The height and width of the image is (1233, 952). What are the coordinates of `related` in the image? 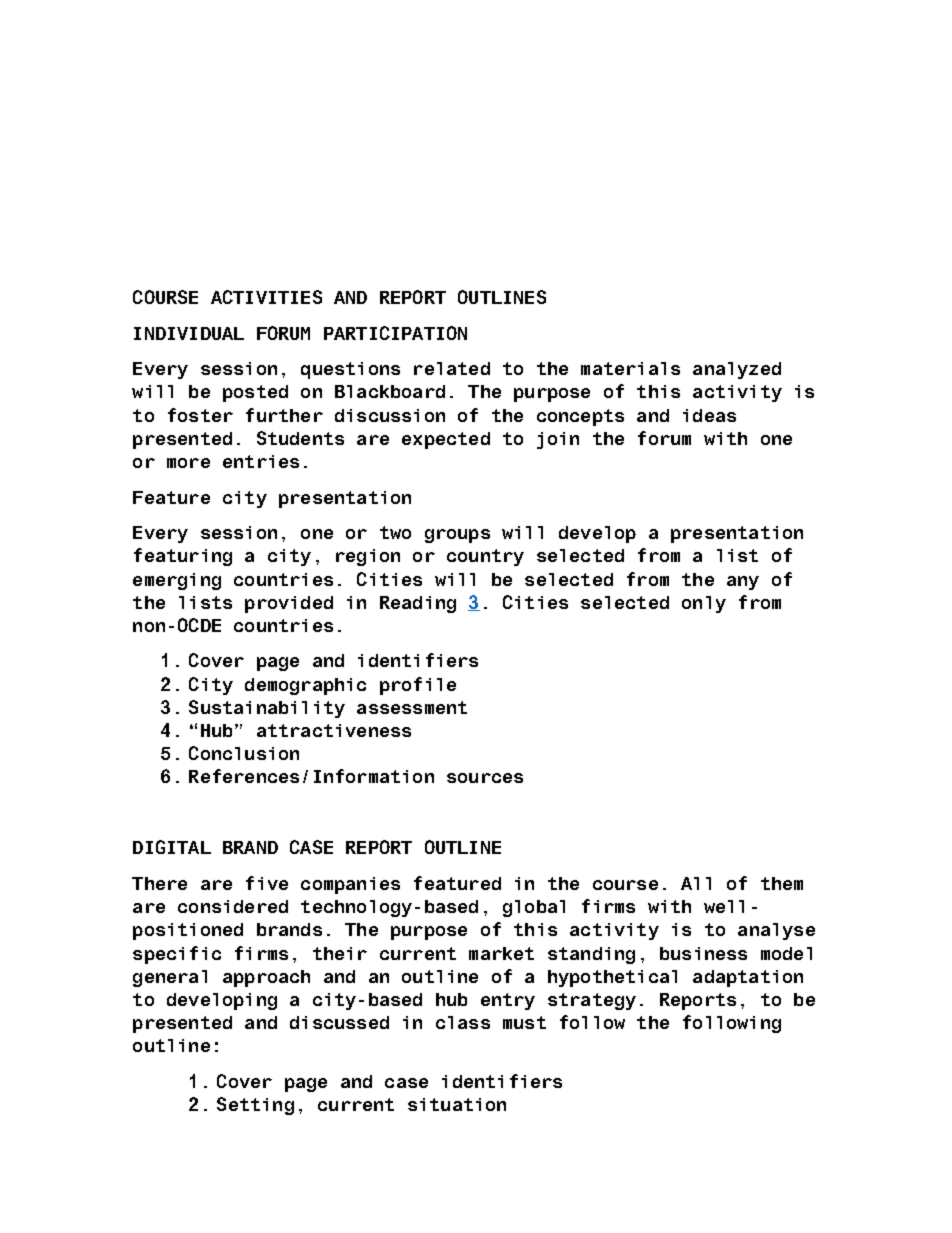 It's located at (452, 368).
